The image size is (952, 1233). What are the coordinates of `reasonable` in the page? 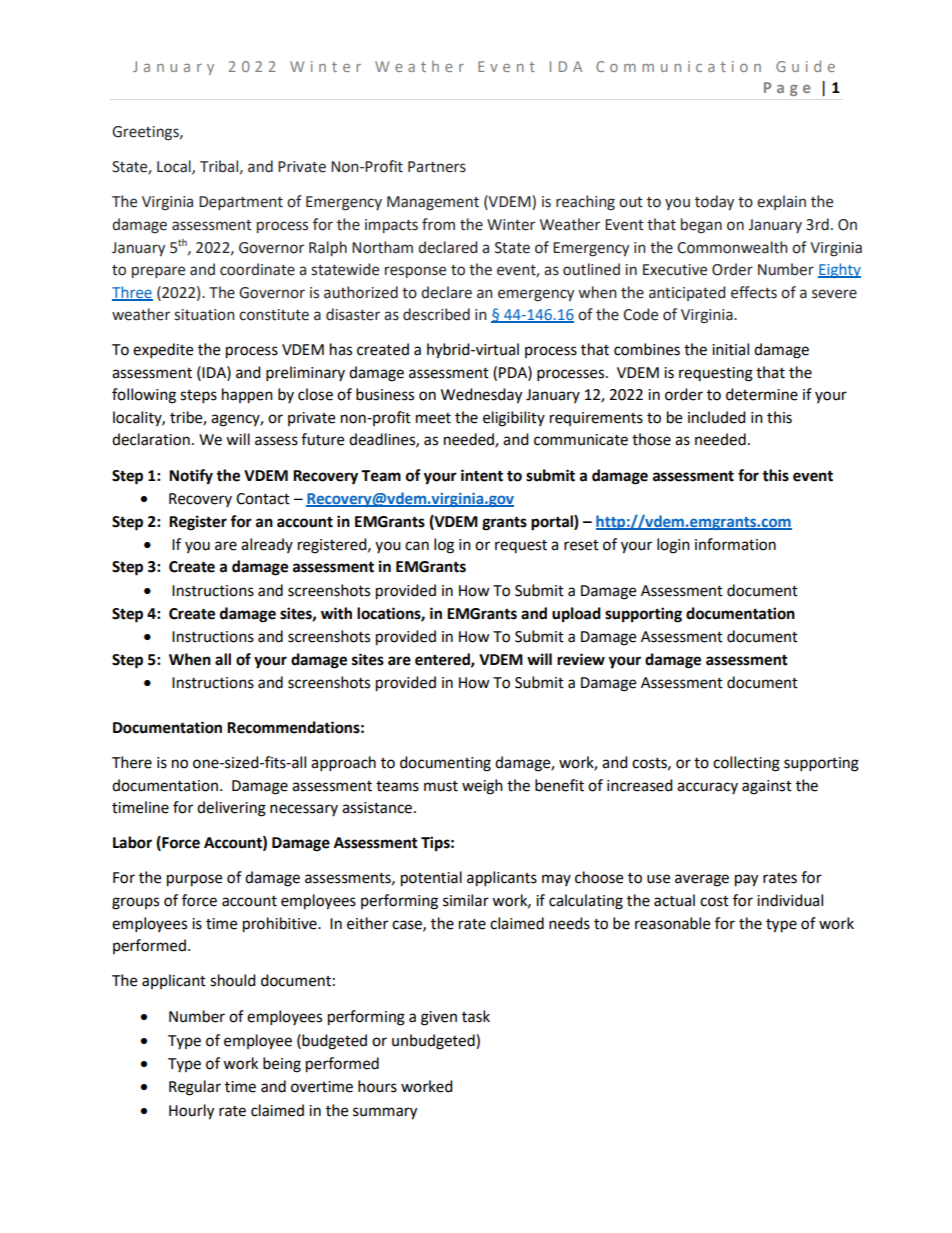 It's located at (672, 923).
